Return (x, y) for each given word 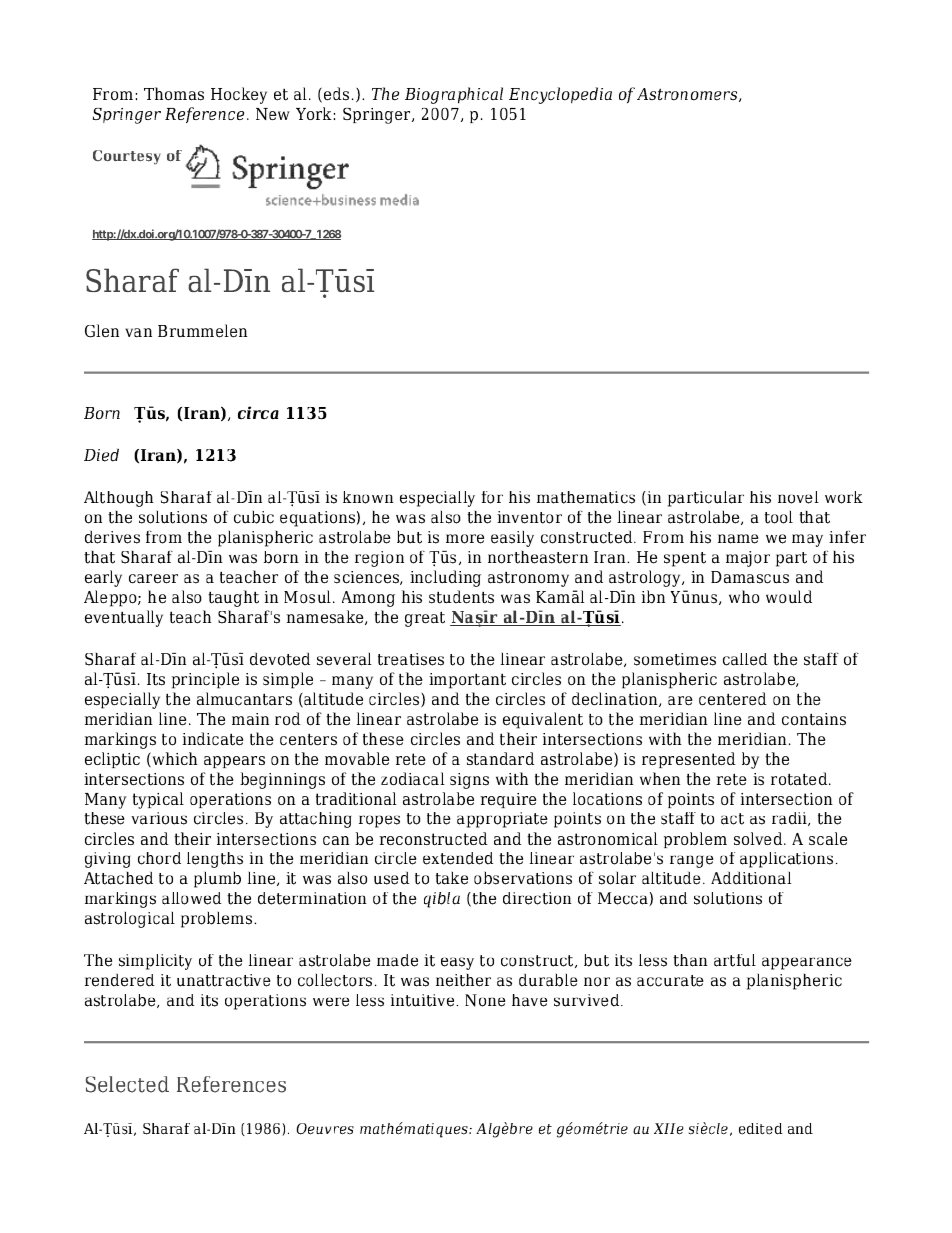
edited (761, 1129)
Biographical (454, 95)
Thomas (174, 94)
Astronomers (688, 95)
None (485, 1000)
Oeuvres (325, 1129)
